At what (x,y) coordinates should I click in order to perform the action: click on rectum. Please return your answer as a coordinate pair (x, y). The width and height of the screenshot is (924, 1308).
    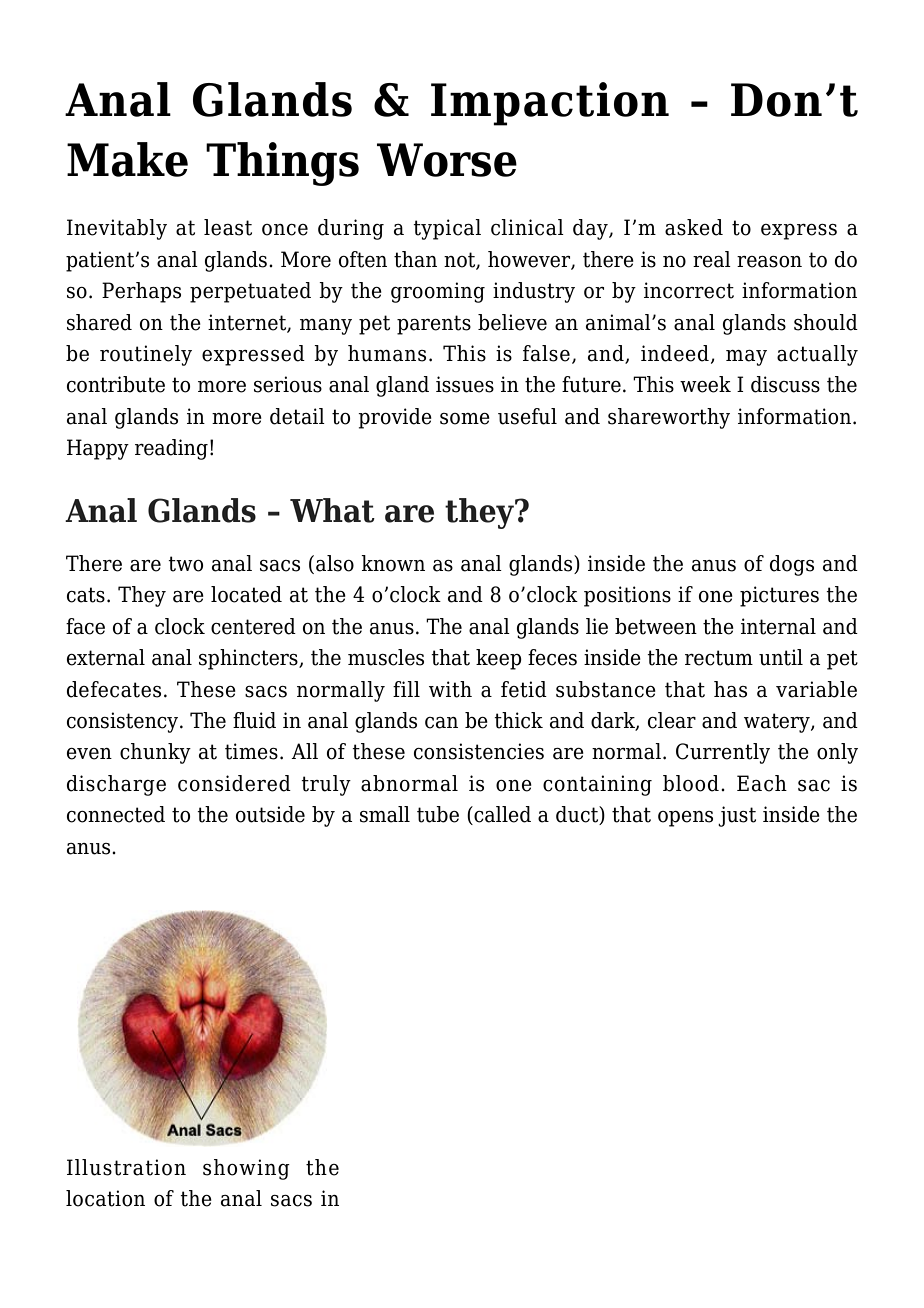
    Looking at the image, I should click on (719, 658).
